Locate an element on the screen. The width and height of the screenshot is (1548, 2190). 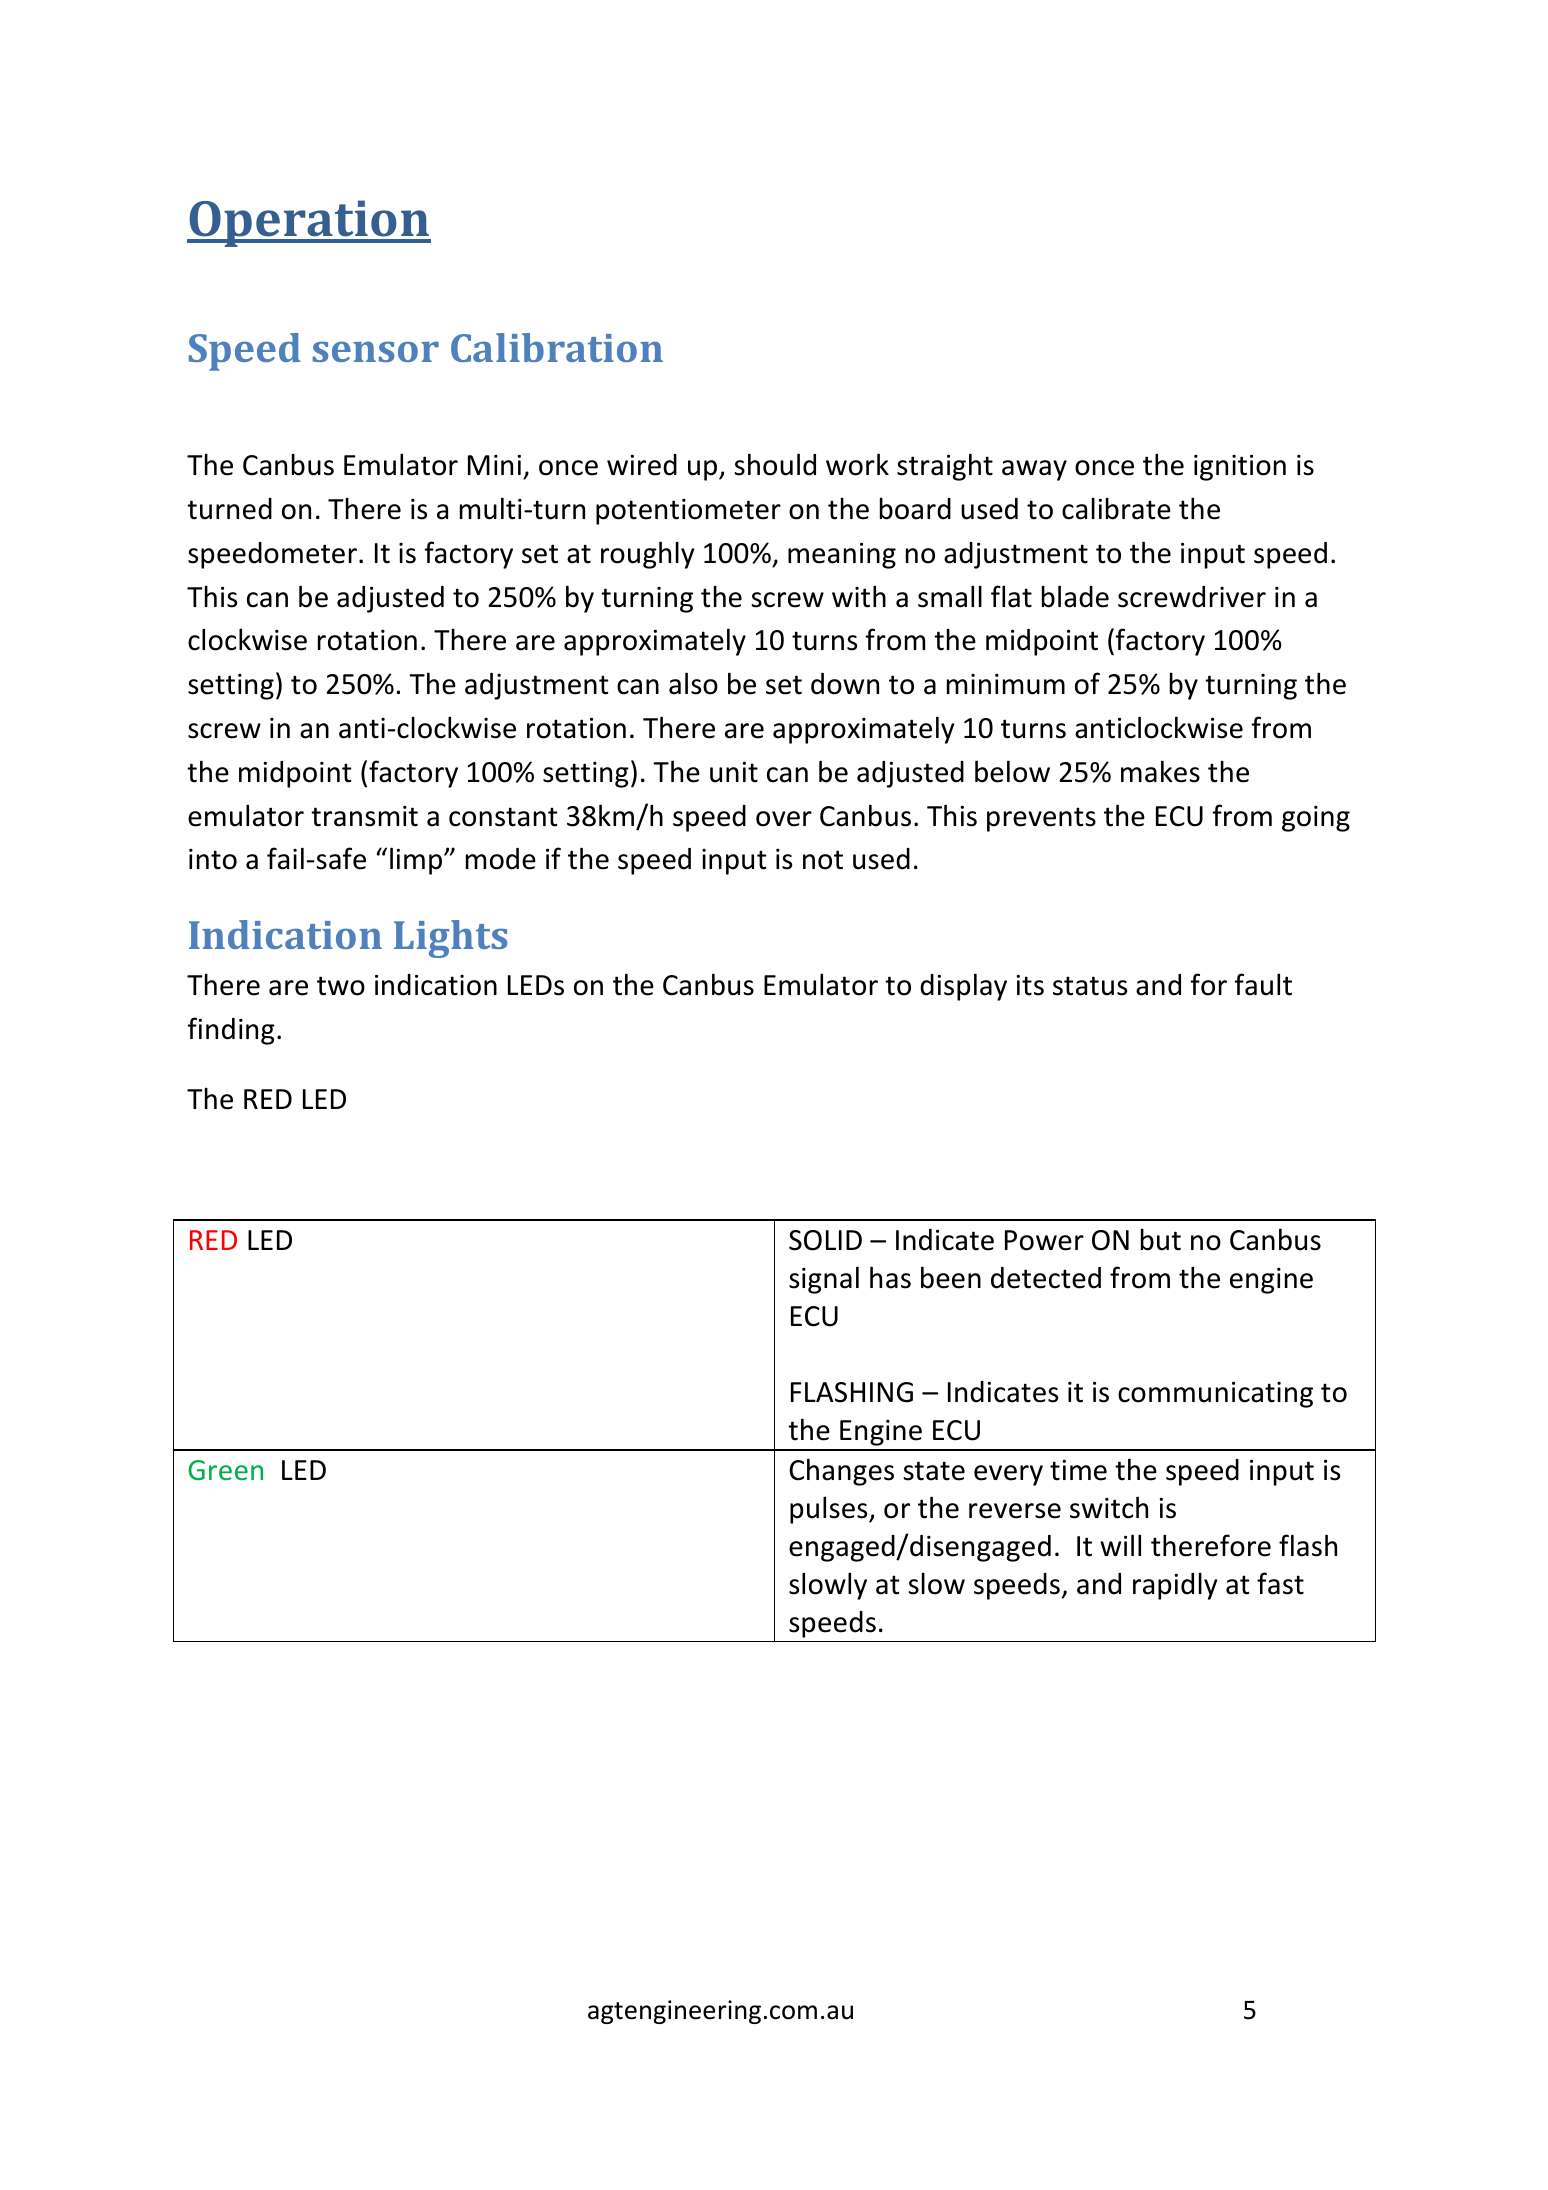
pulses is located at coordinates (830, 1510).
